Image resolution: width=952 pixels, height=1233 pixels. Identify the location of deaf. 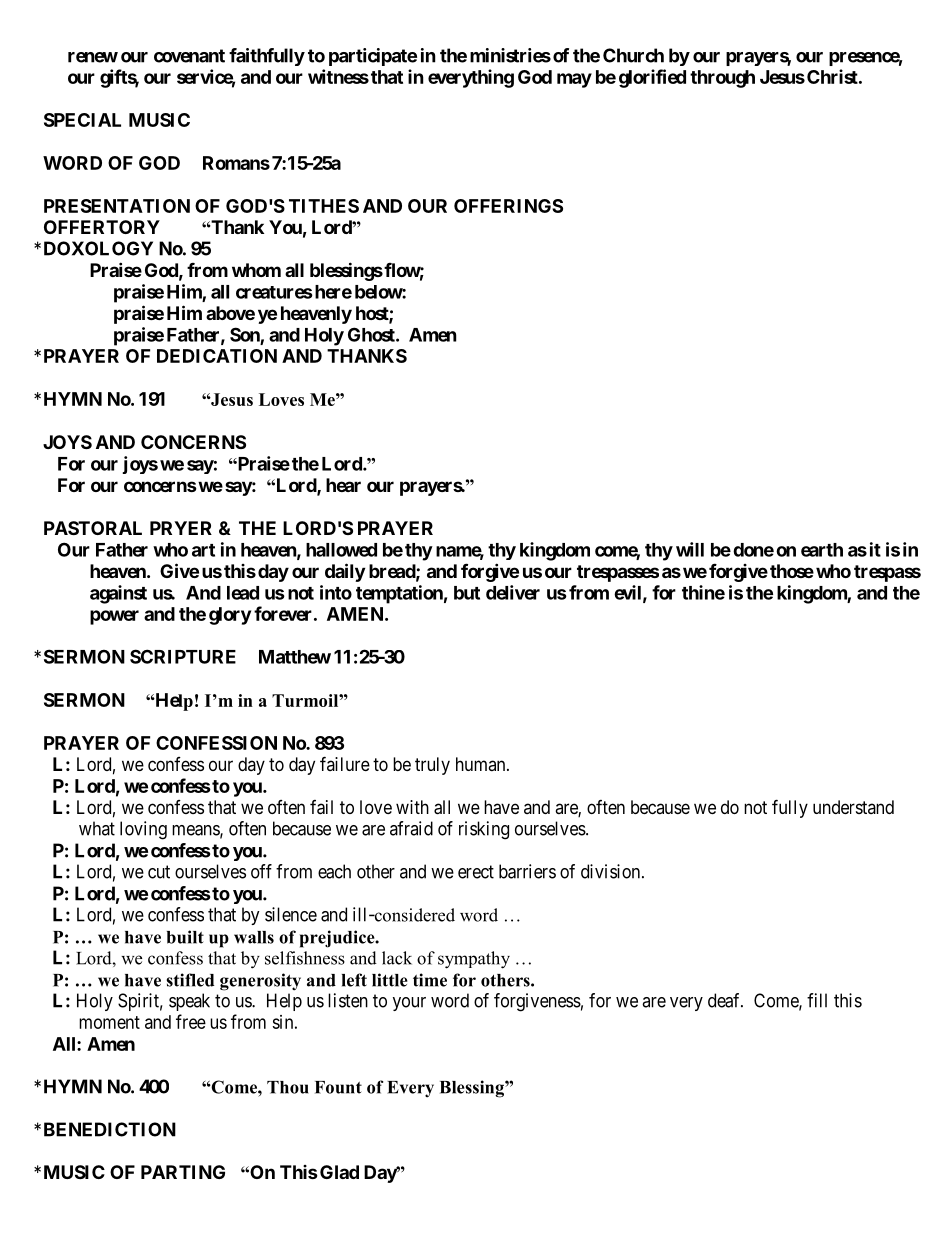
(725, 1000).
